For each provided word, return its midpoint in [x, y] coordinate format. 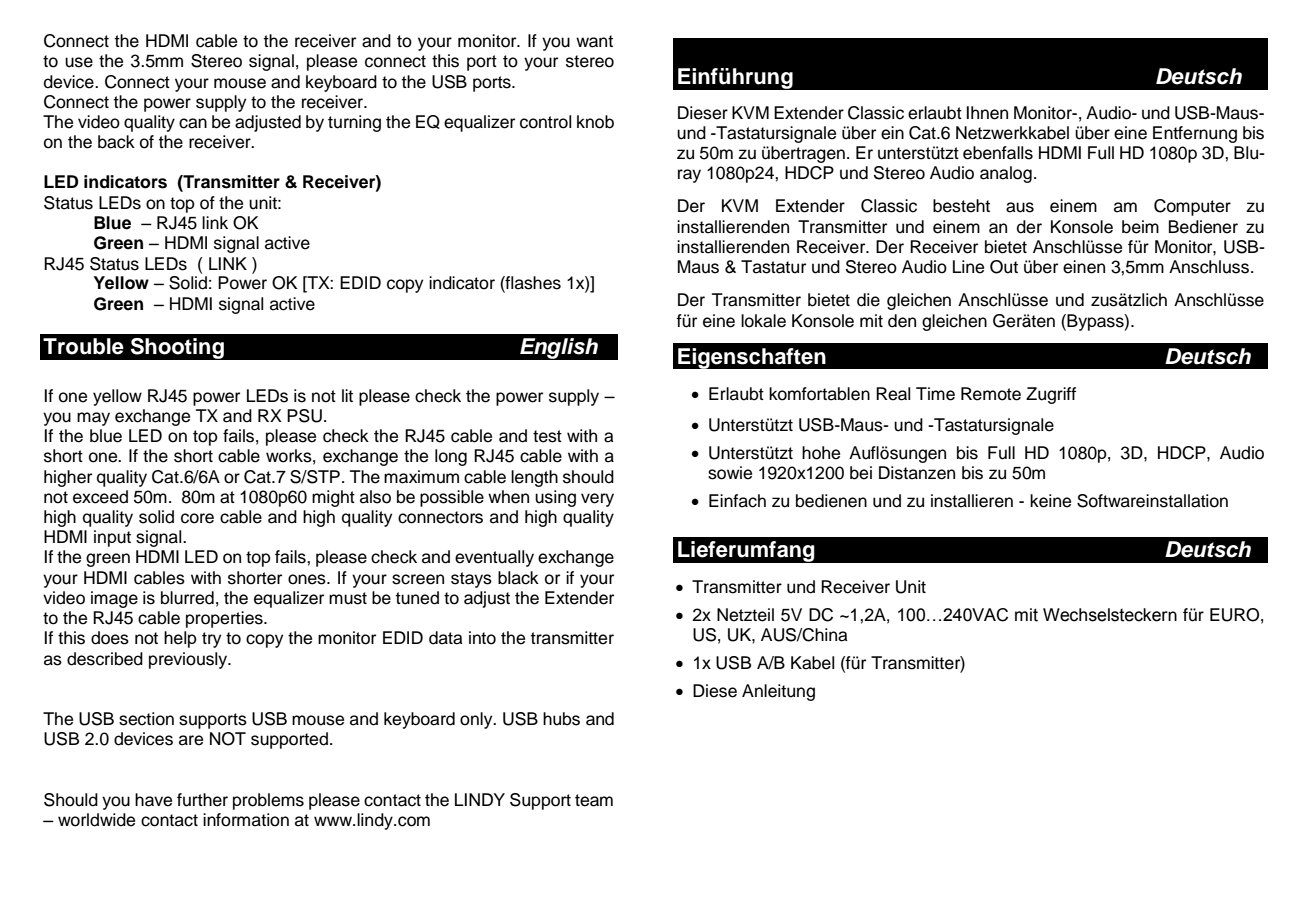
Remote [991, 394]
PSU [304, 416]
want [594, 41]
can [193, 123]
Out [1004, 267]
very [597, 500]
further [202, 800]
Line [968, 267]
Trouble [83, 346]
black [518, 578]
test [547, 436]
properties [225, 619]
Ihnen [987, 113]
